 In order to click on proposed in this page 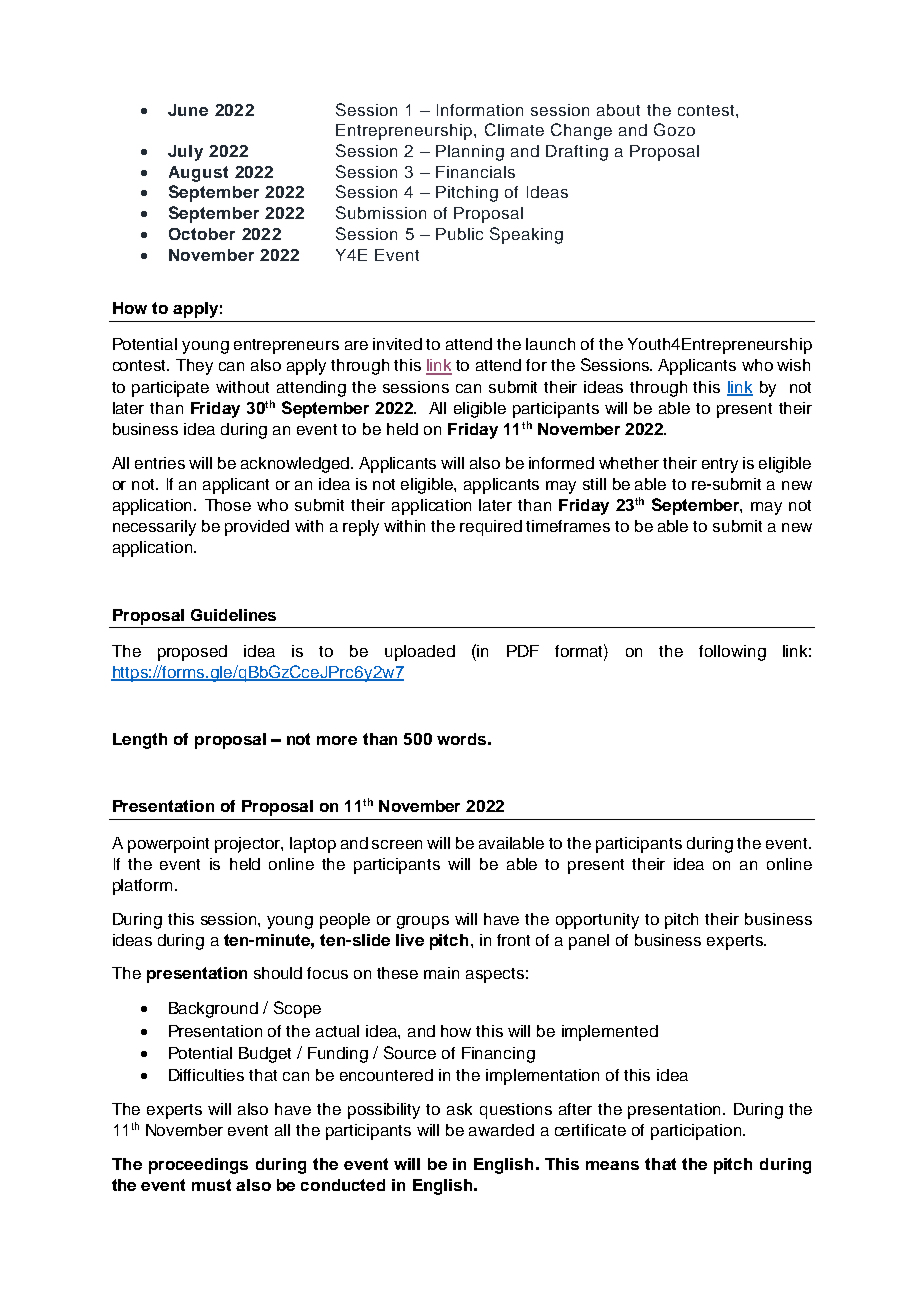, I will do `click(192, 653)`.
